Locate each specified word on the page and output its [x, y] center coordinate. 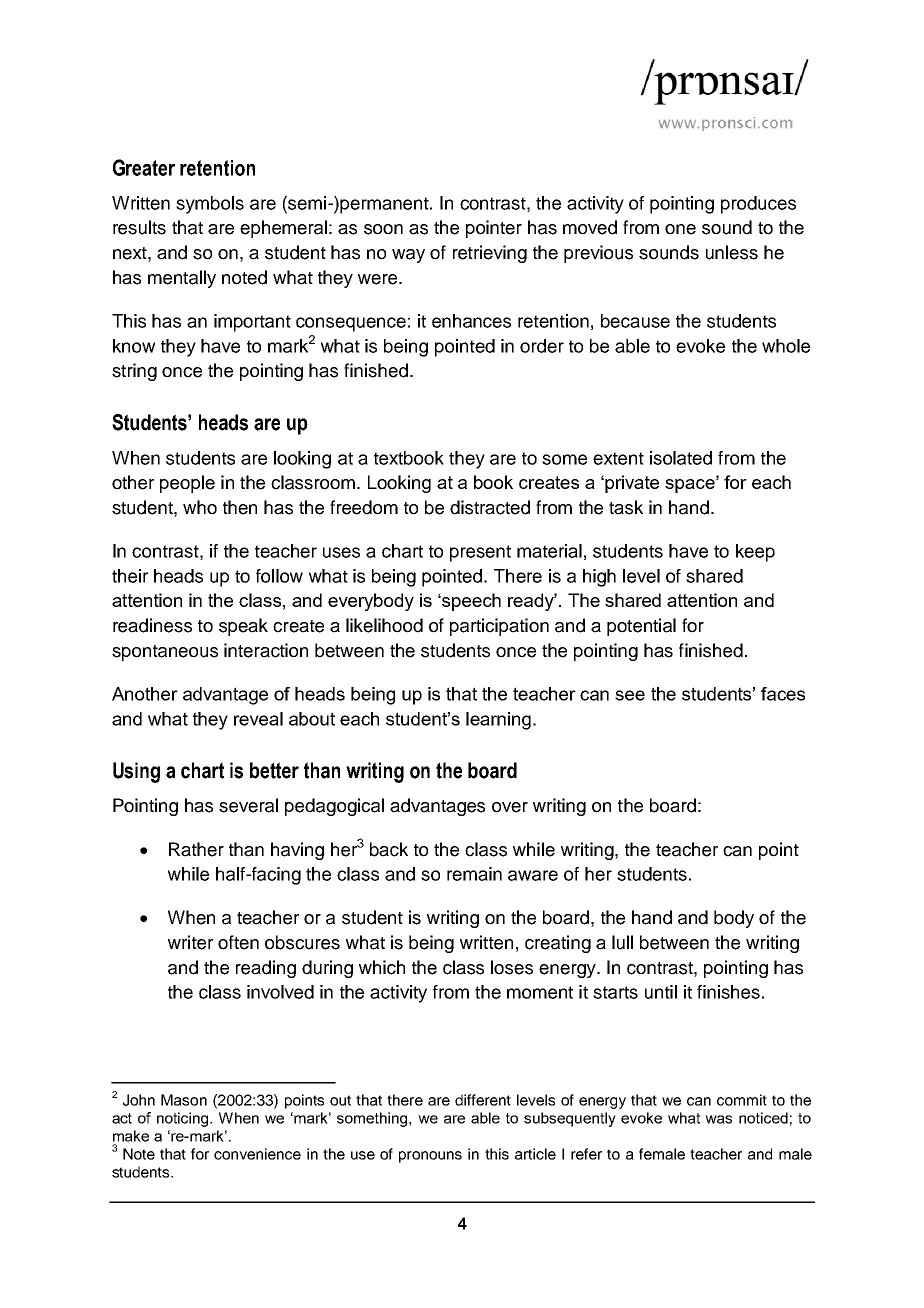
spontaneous [165, 653]
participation [499, 627]
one [680, 229]
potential [641, 627]
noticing [184, 1119]
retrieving [490, 254]
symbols [210, 205]
